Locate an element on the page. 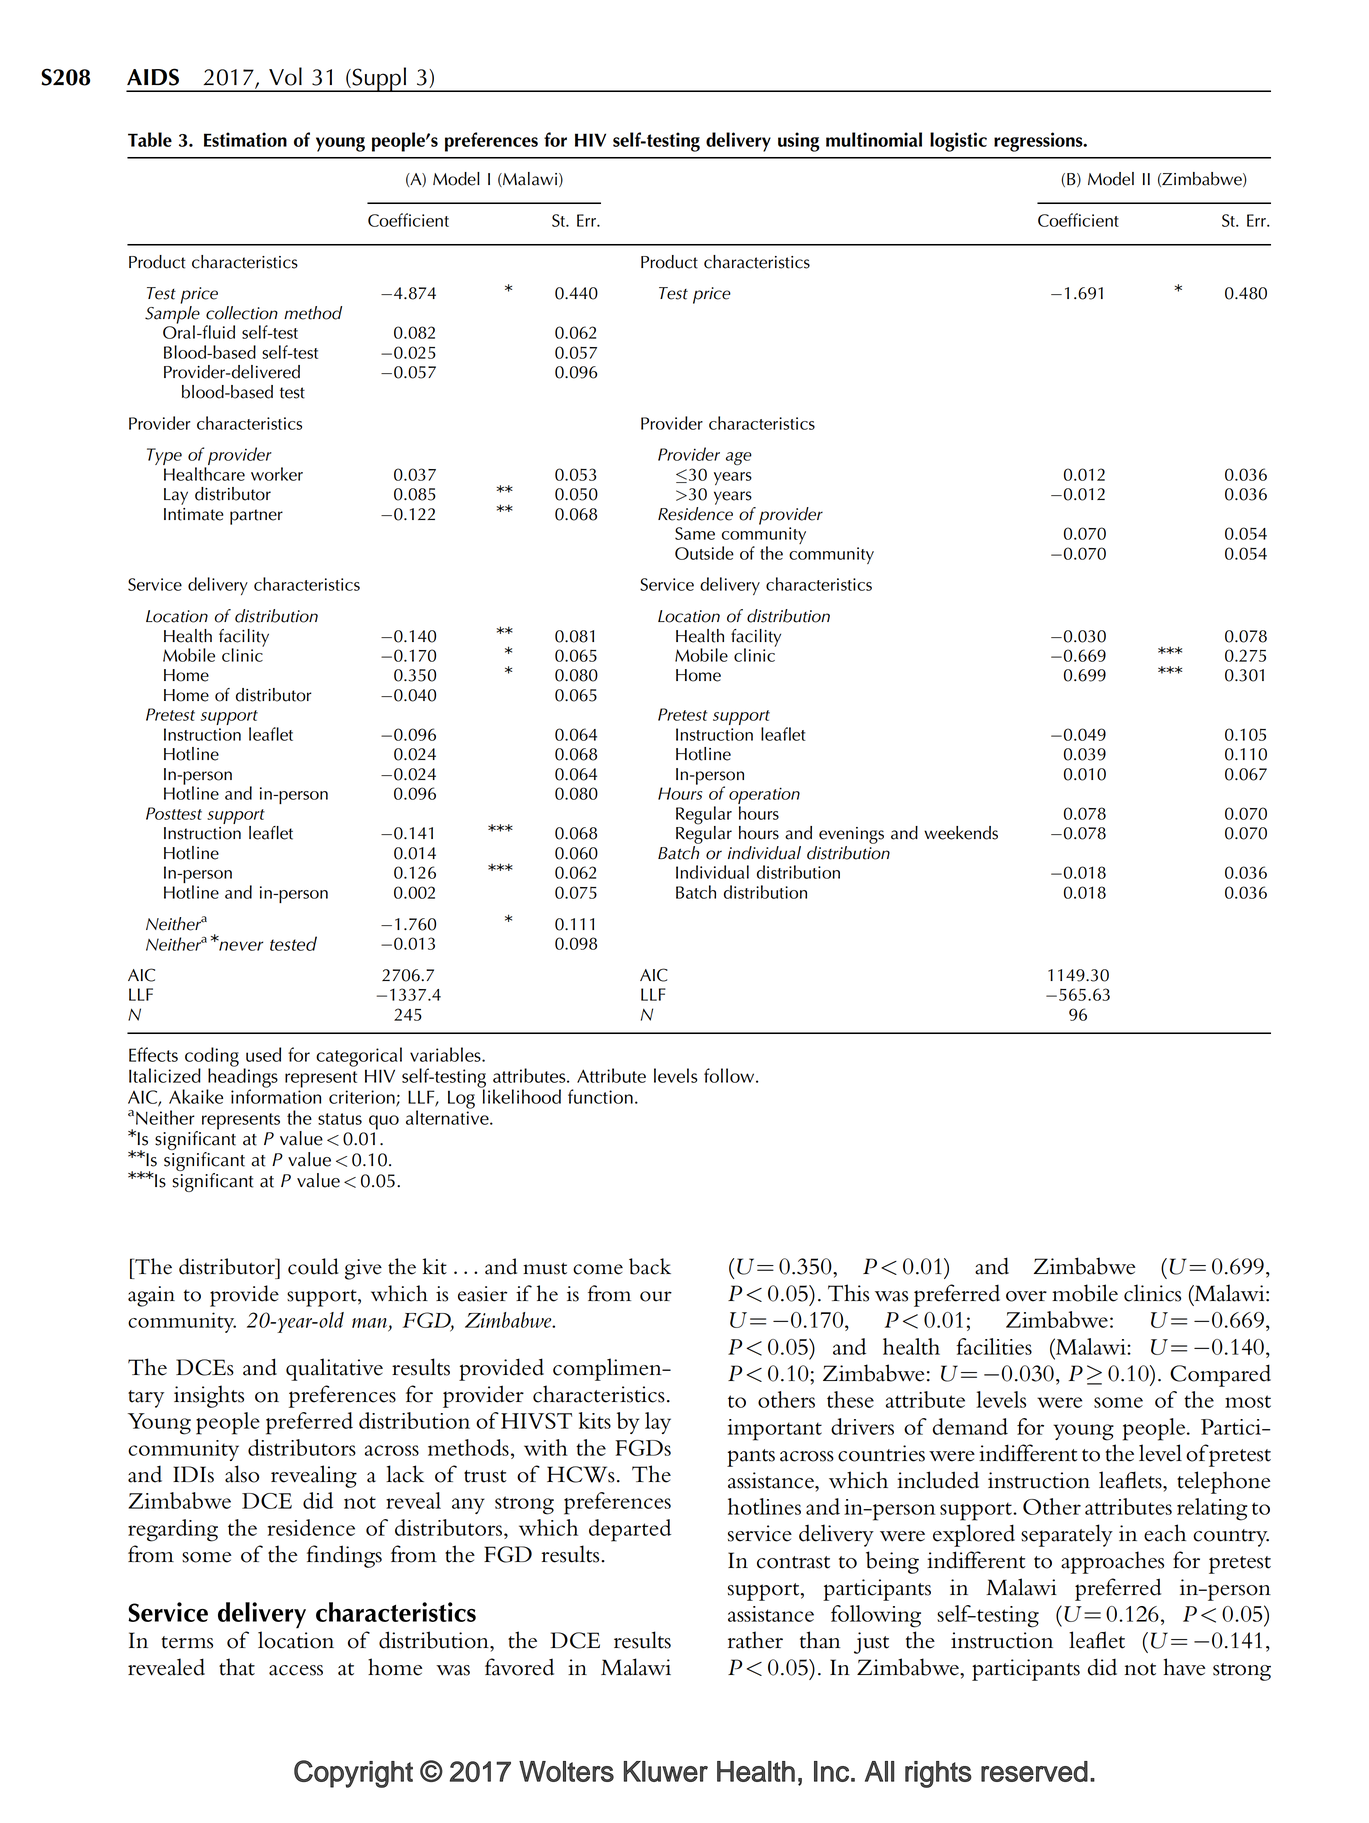 This document has height=1823, width=1369. over is located at coordinates (1026, 1296).
